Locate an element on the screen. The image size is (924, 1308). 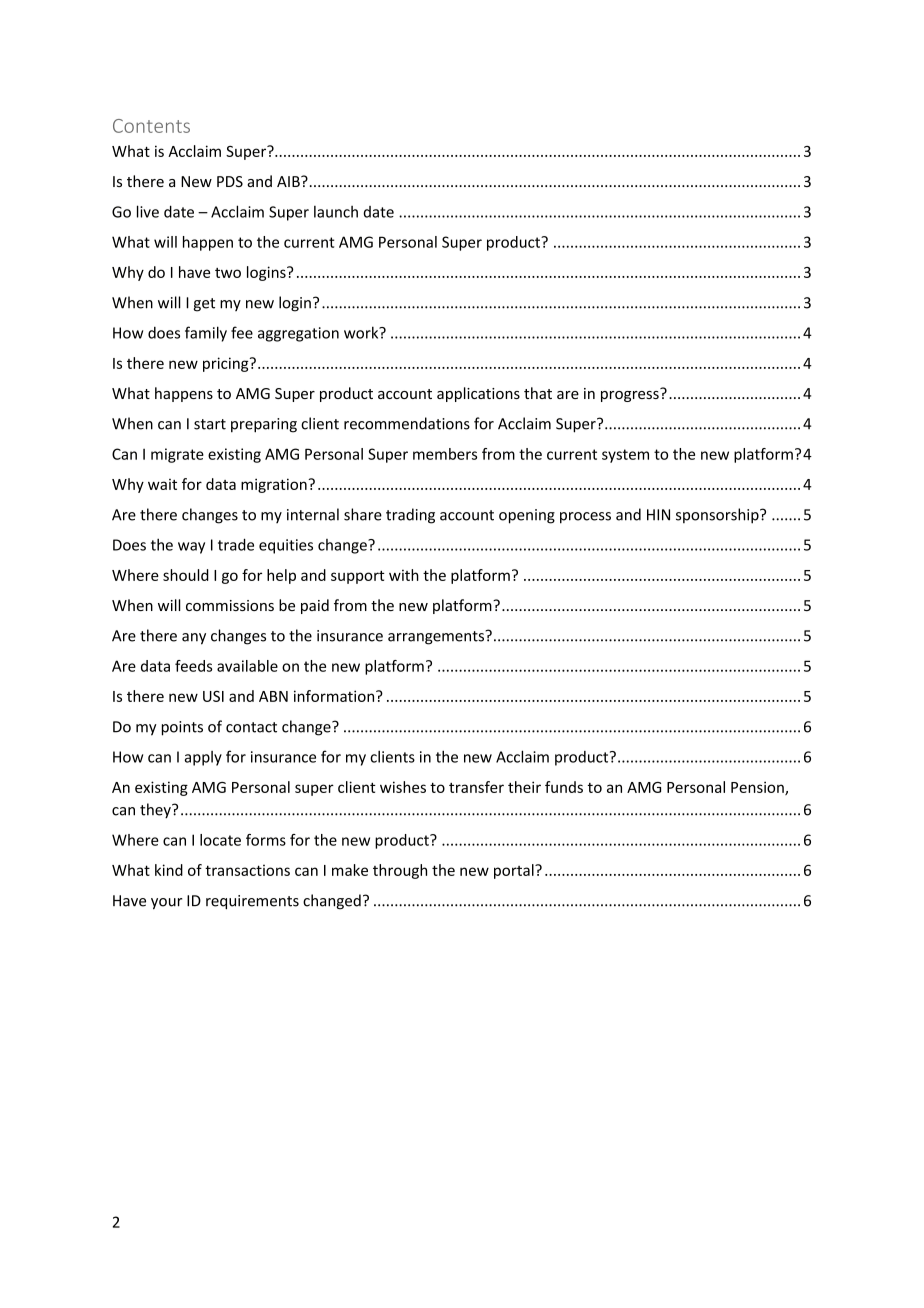
system is located at coordinates (625, 456).
